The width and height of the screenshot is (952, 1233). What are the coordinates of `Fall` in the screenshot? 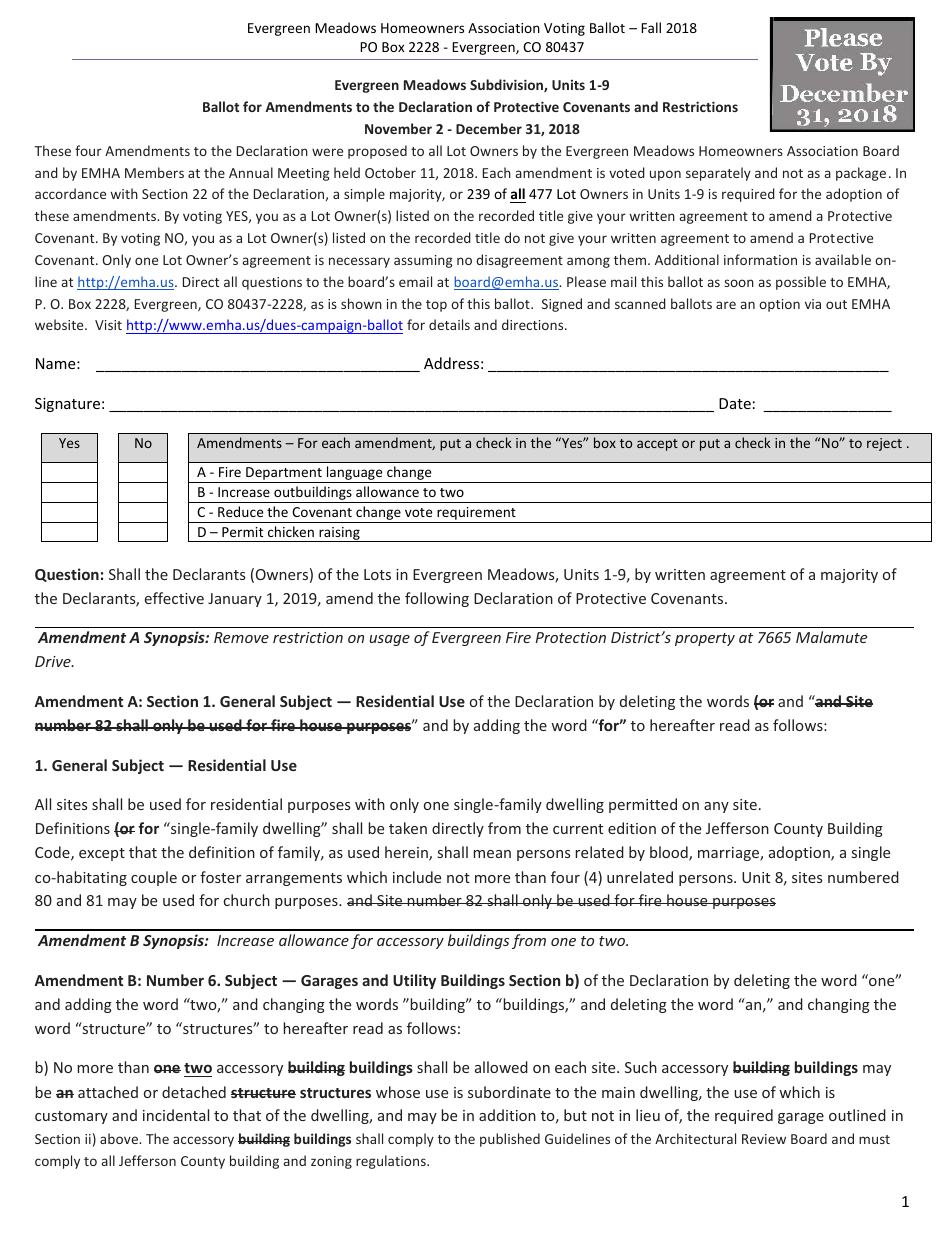 It's located at (651, 27).
